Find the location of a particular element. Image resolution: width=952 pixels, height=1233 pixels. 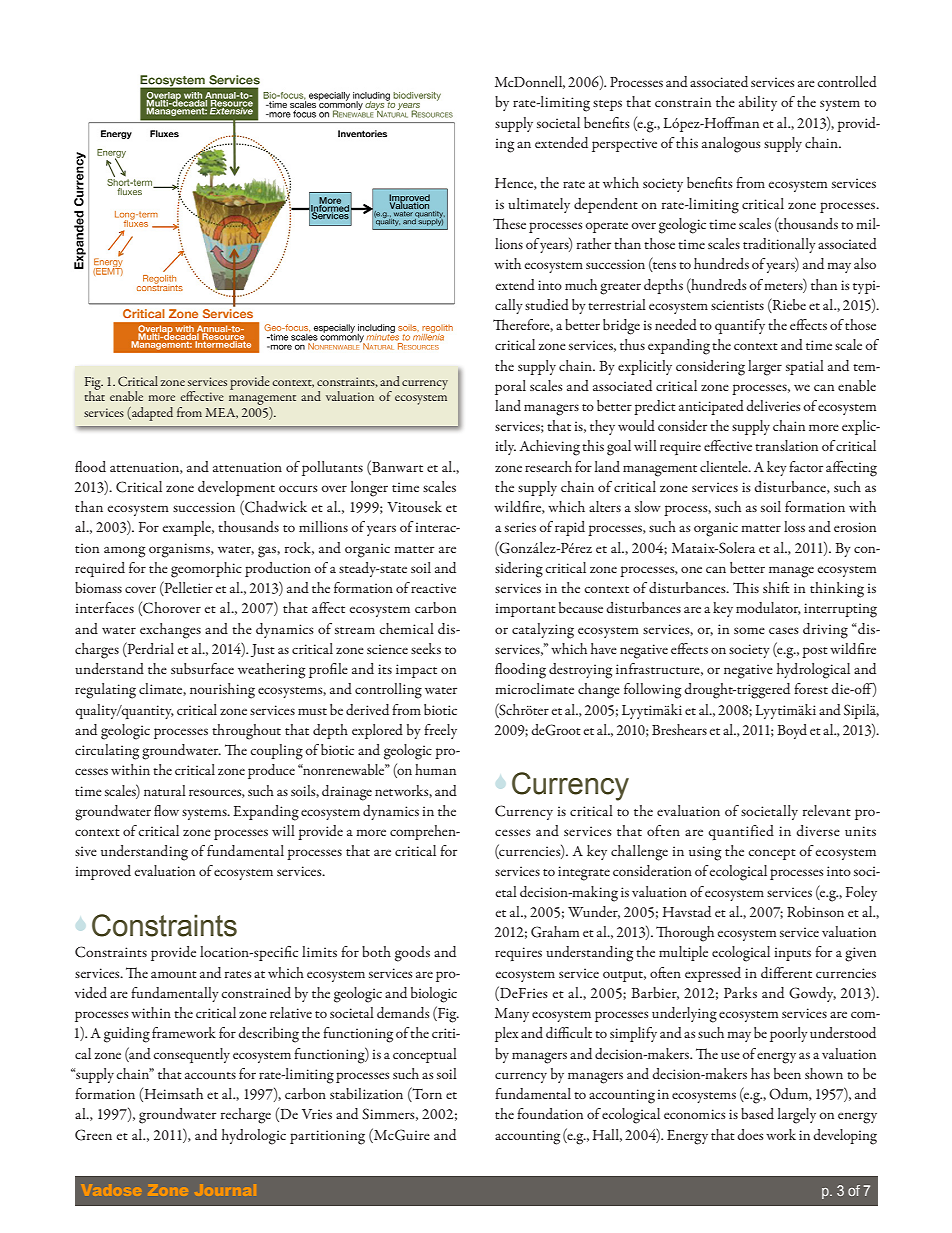

factor is located at coordinates (806, 466).
